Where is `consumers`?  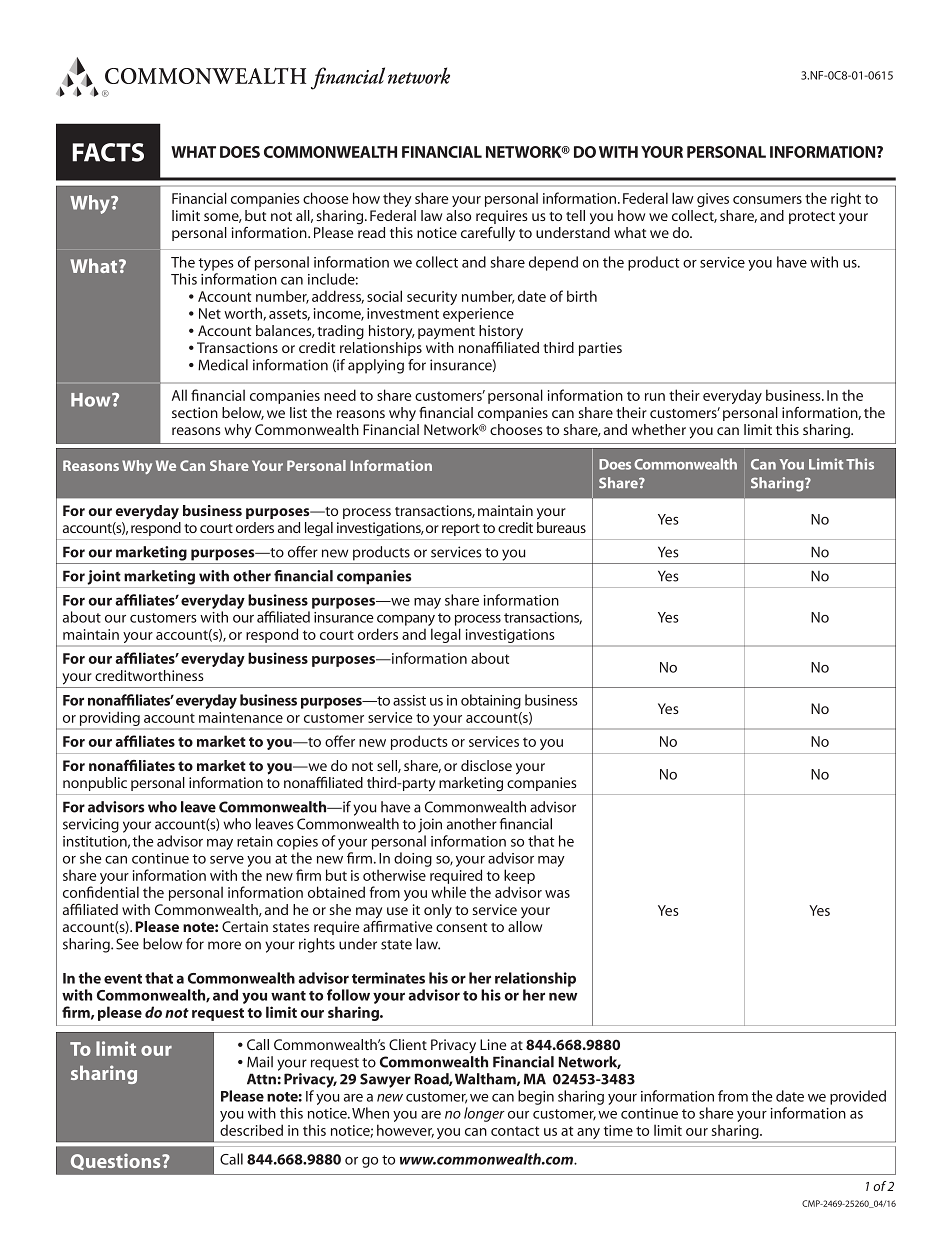
consumers is located at coordinates (767, 200).
